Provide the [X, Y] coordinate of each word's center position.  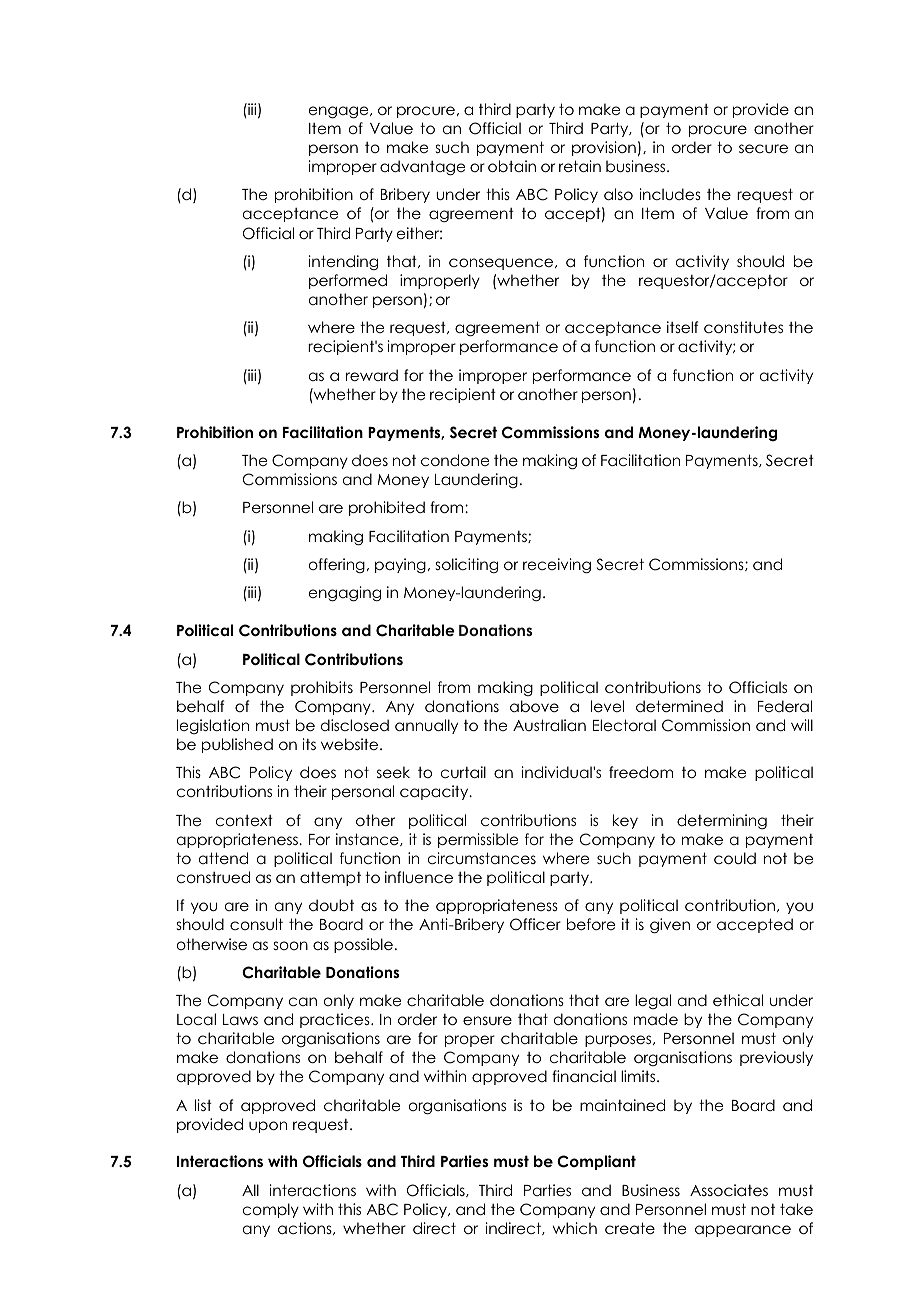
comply [271, 1210]
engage [340, 112]
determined [679, 706]
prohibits [322, 688]
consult [256, 924]
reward [372, 375]
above [534, 706]
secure [763, 148]
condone [455, 460]
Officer [535, 924]
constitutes [743, 327]
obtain [512, 166]
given [670, 926]
